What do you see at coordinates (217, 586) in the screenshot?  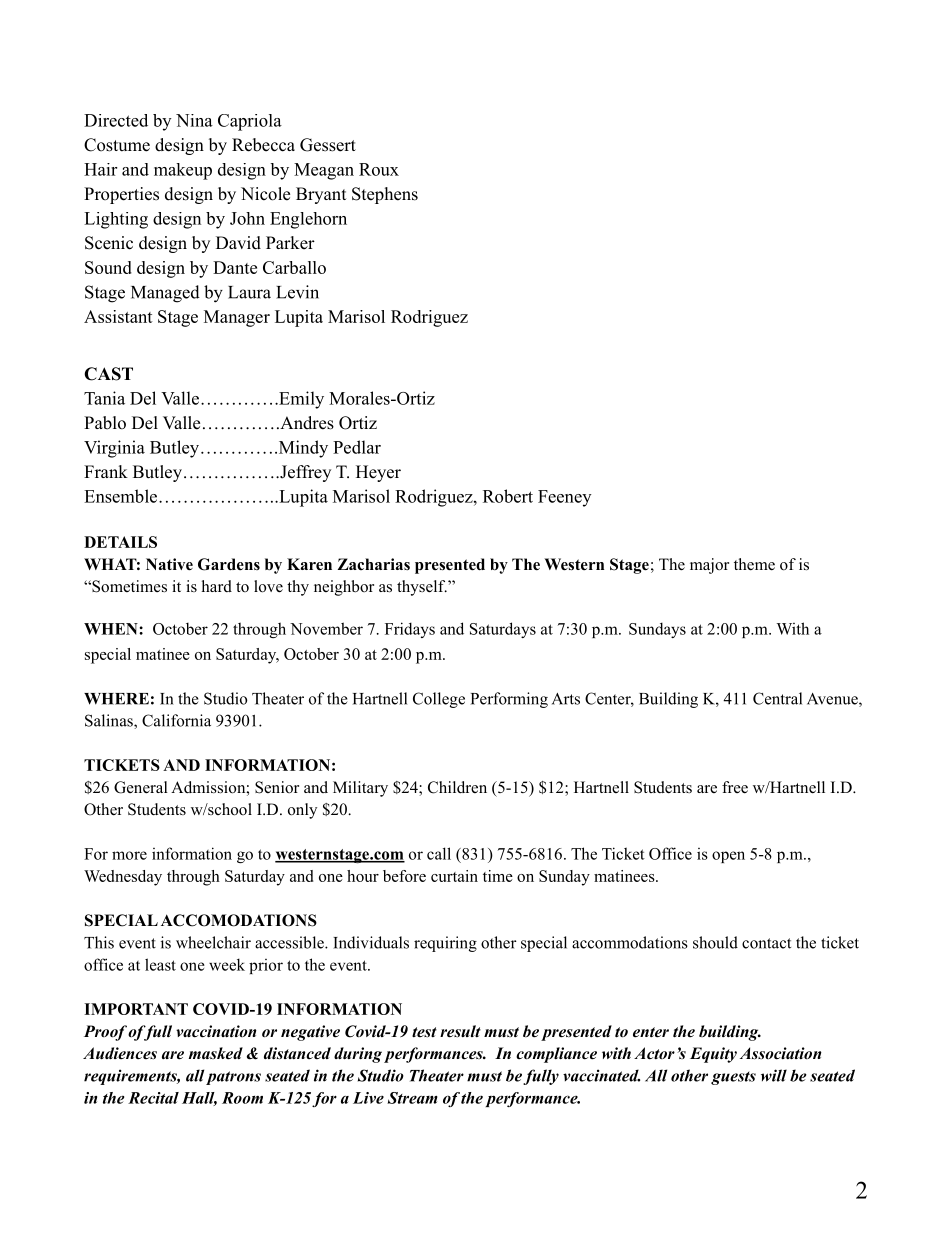 I see `hard` at bounding box center [217, 586].
